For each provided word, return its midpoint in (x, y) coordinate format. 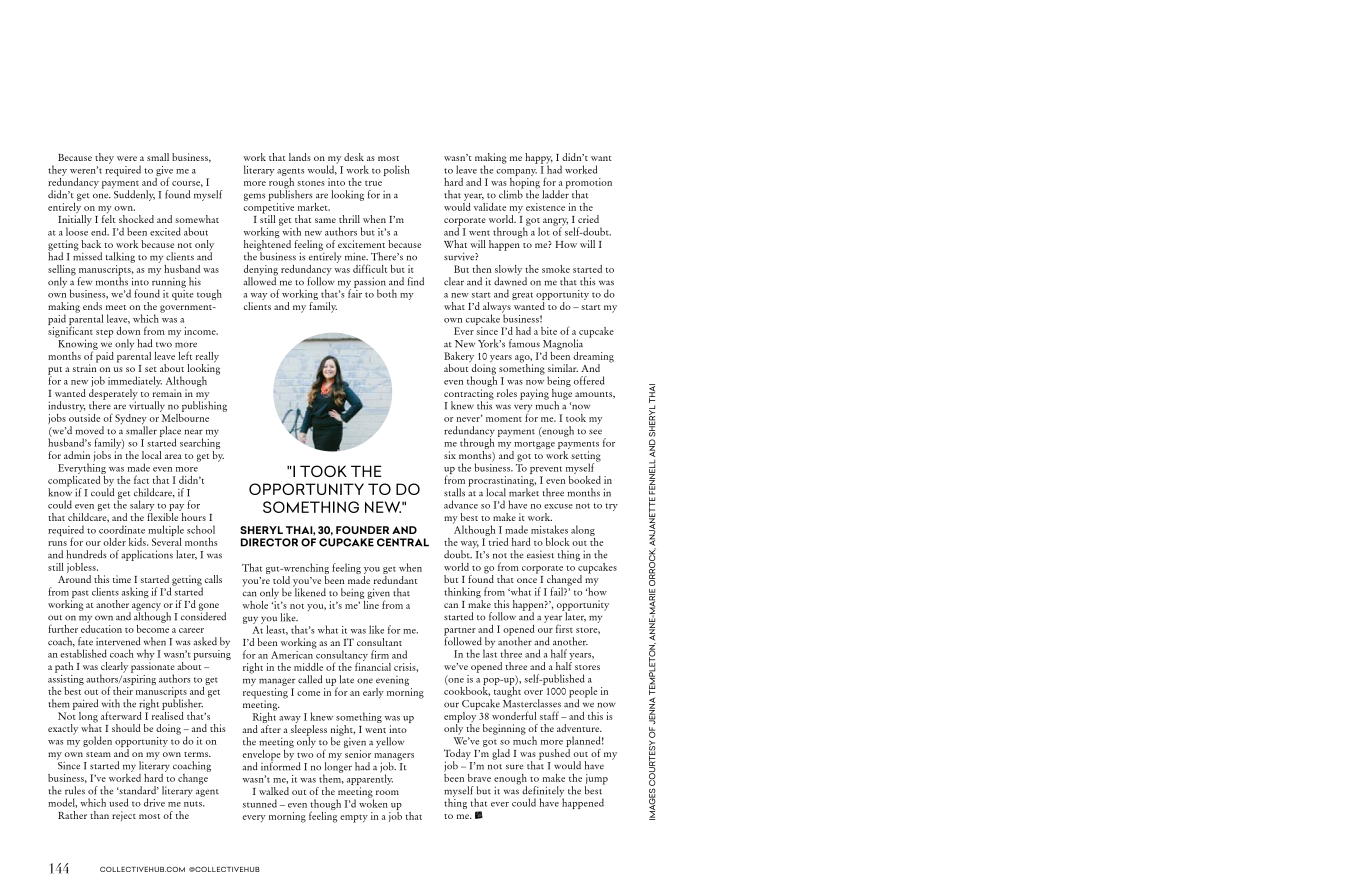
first (564, 628)
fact (141, 479)
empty (354, 819)
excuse (558, 506)
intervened (118, 641)
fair (354, 292)
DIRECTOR (269, 542)
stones (311, 183)
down (128, 331)
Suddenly (134, 195)
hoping (525, 183)
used (118, 802)
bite (549, 331)
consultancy (341, 656)
